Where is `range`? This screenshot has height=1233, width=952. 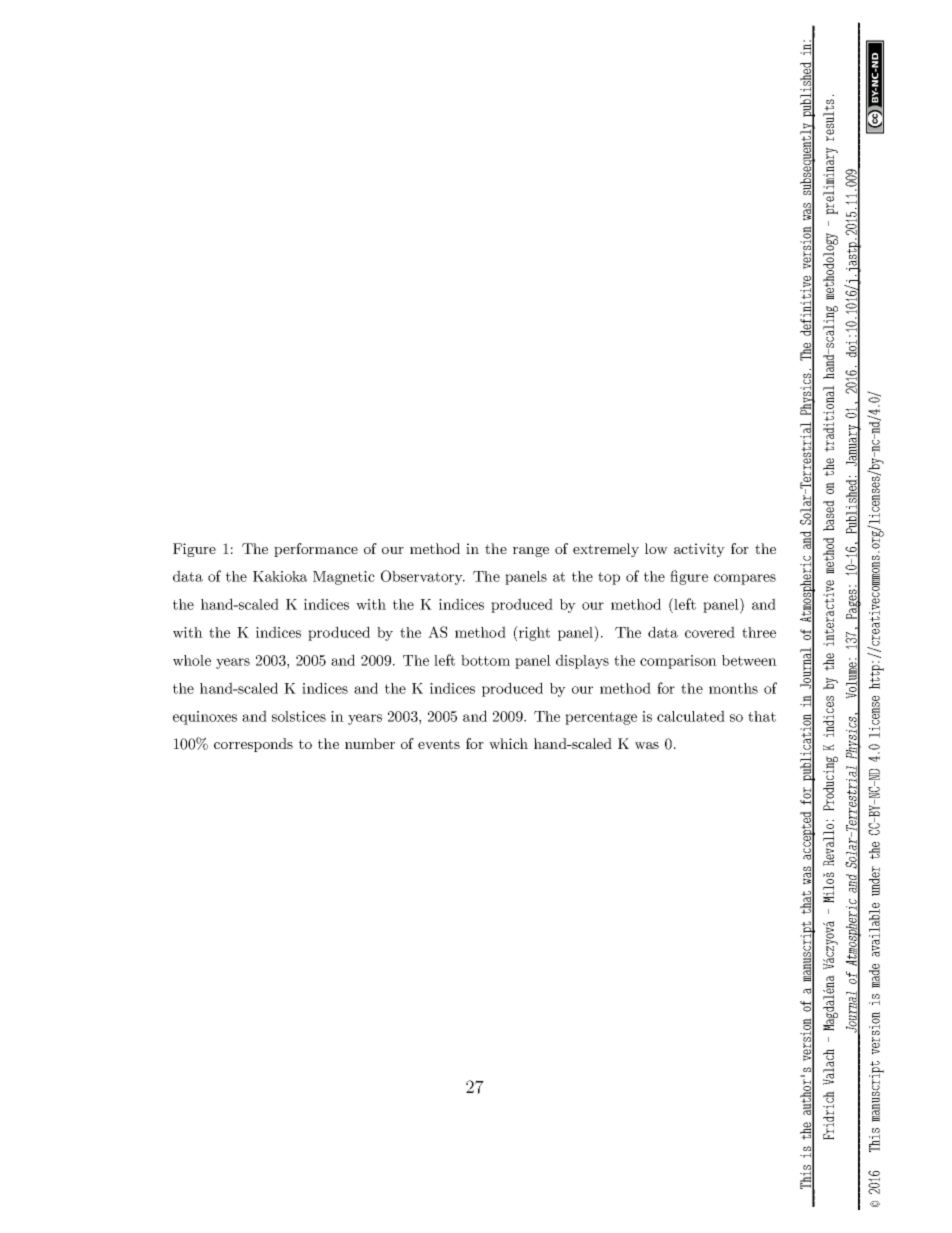
range is located at coordinates (531, 552).
